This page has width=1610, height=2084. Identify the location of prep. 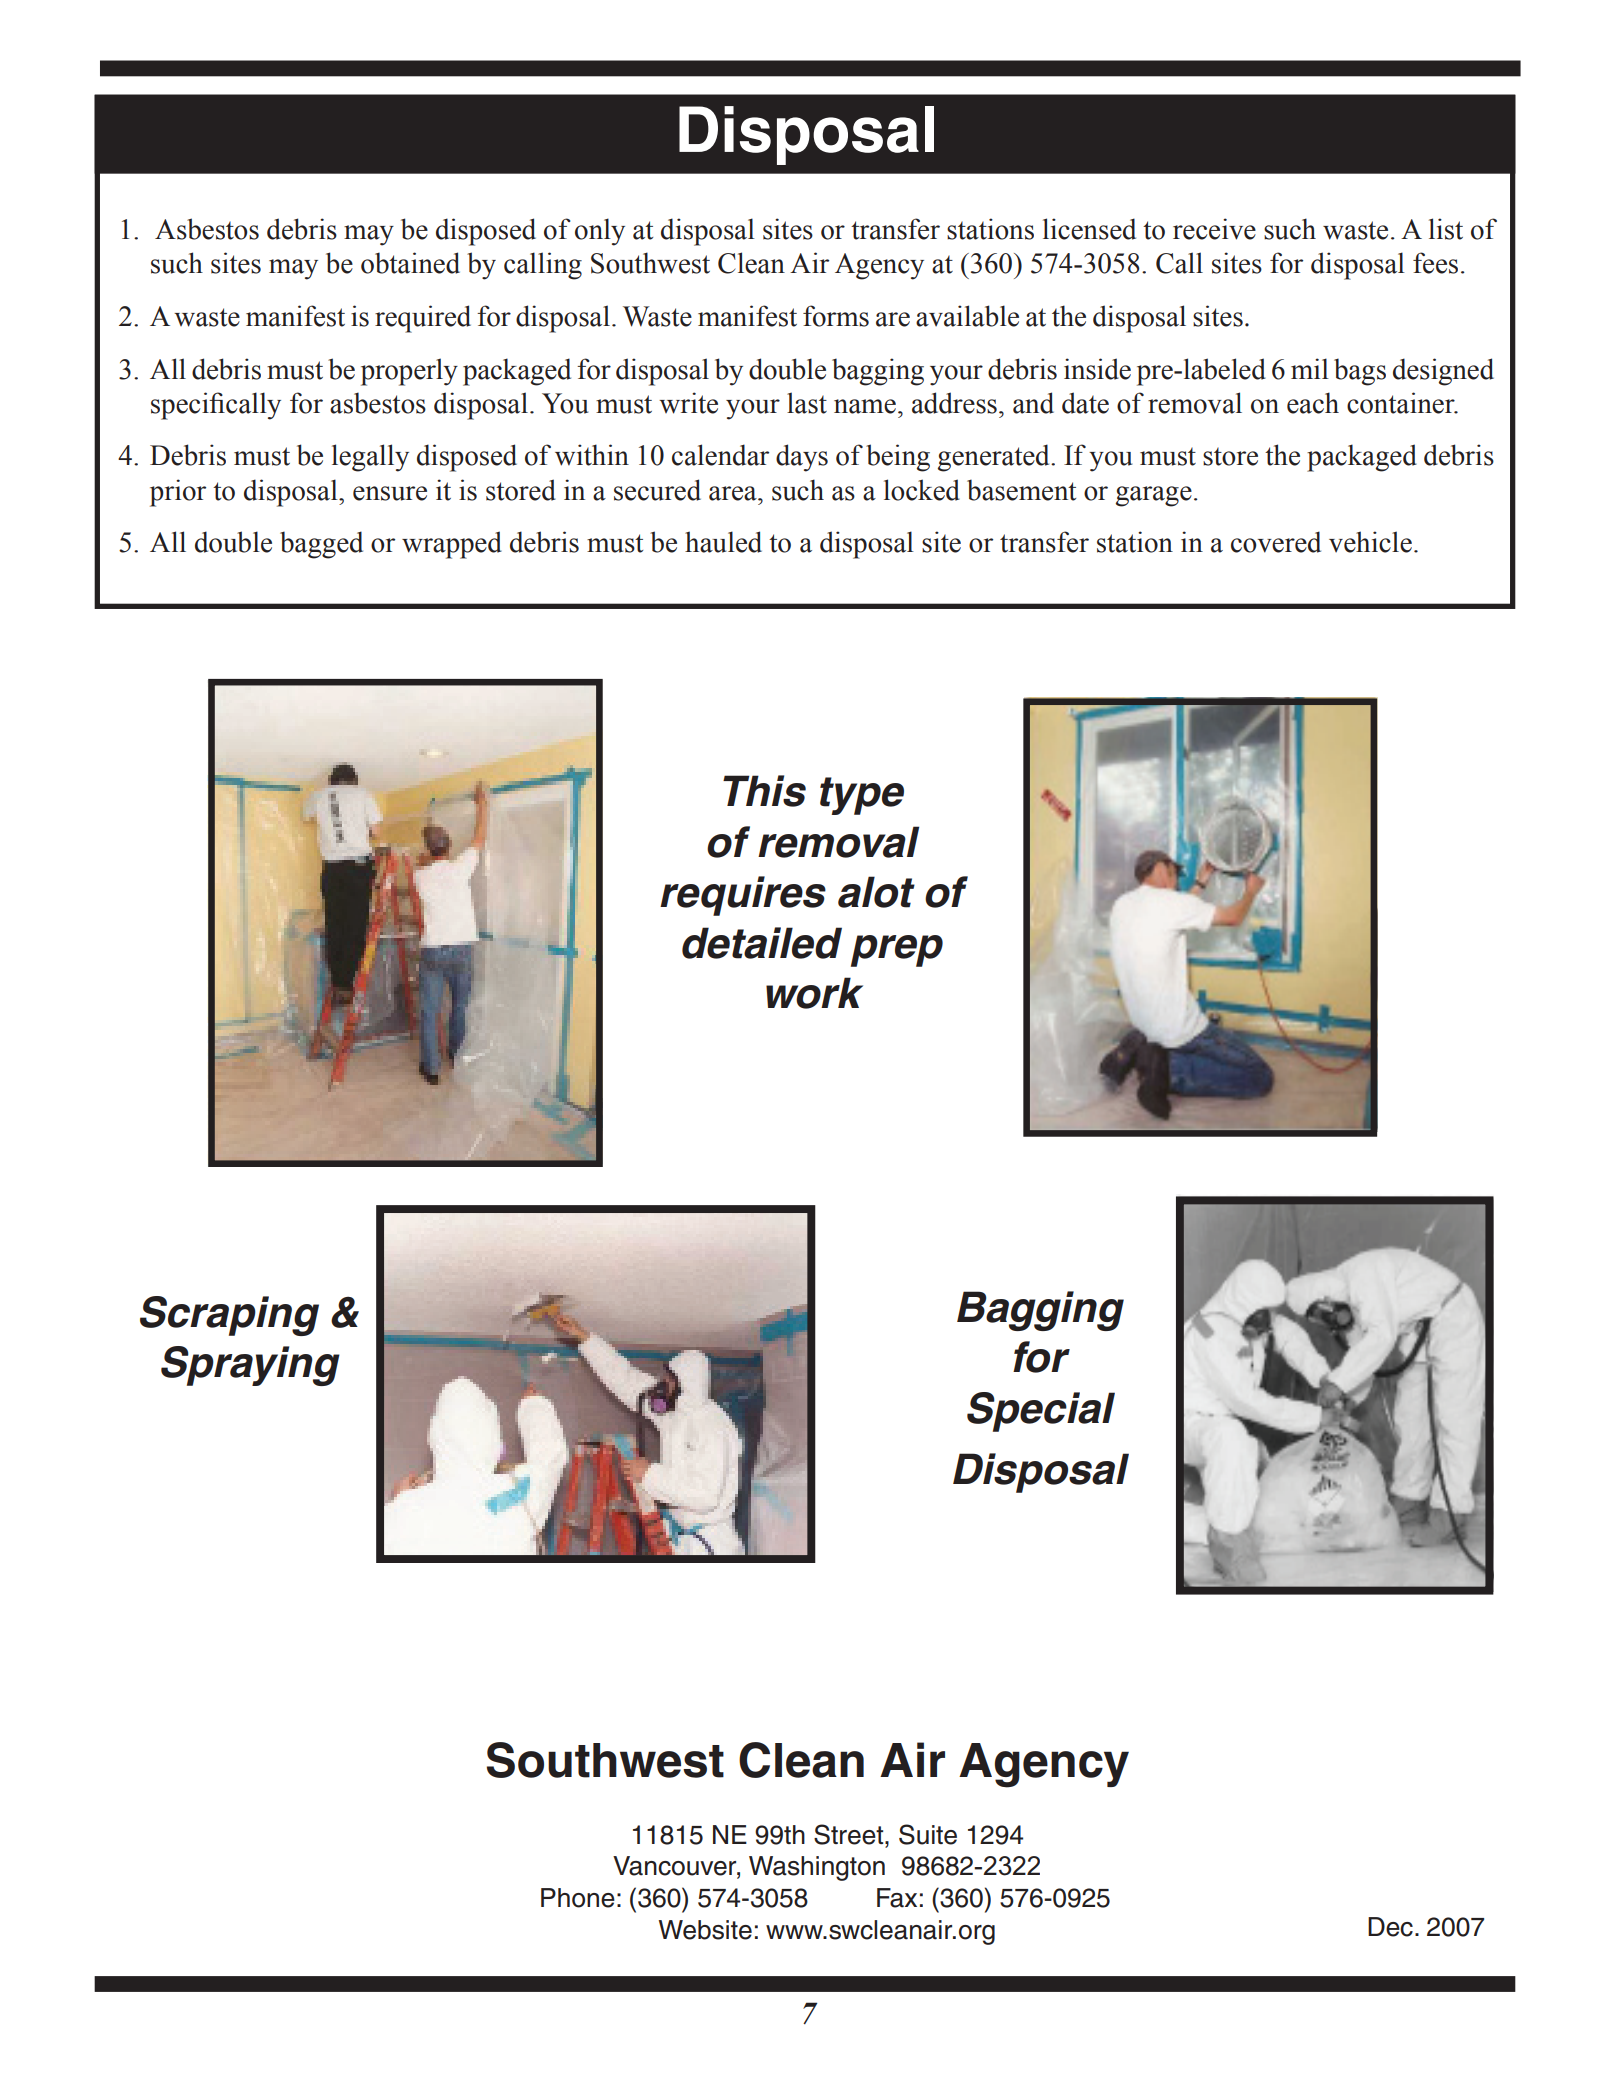
(897, 951).
